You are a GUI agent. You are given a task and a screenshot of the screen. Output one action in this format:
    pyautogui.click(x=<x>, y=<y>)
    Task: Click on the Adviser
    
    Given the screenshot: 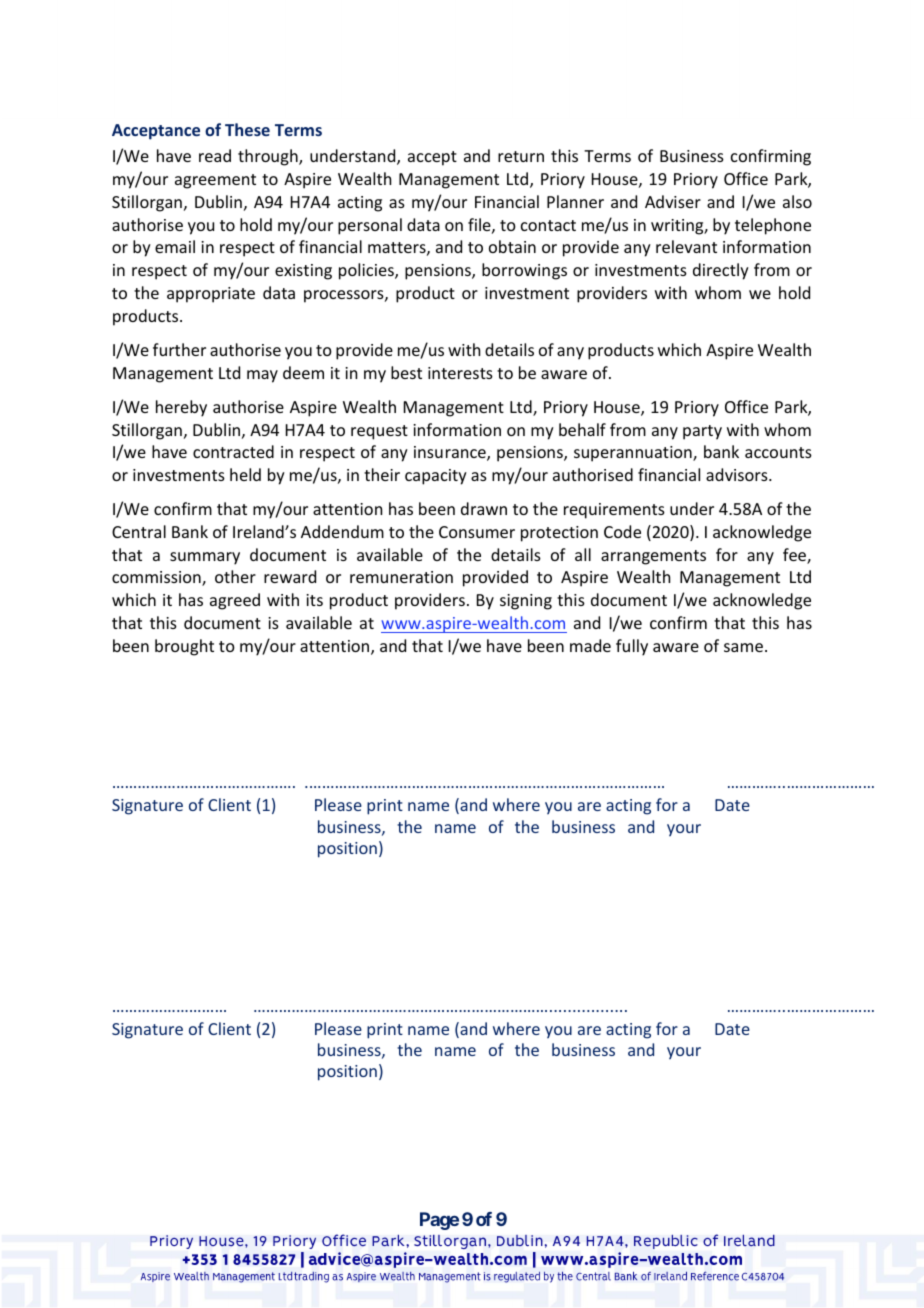 What is the action you would take?
    pyautogui.click(x=673, y=201)
